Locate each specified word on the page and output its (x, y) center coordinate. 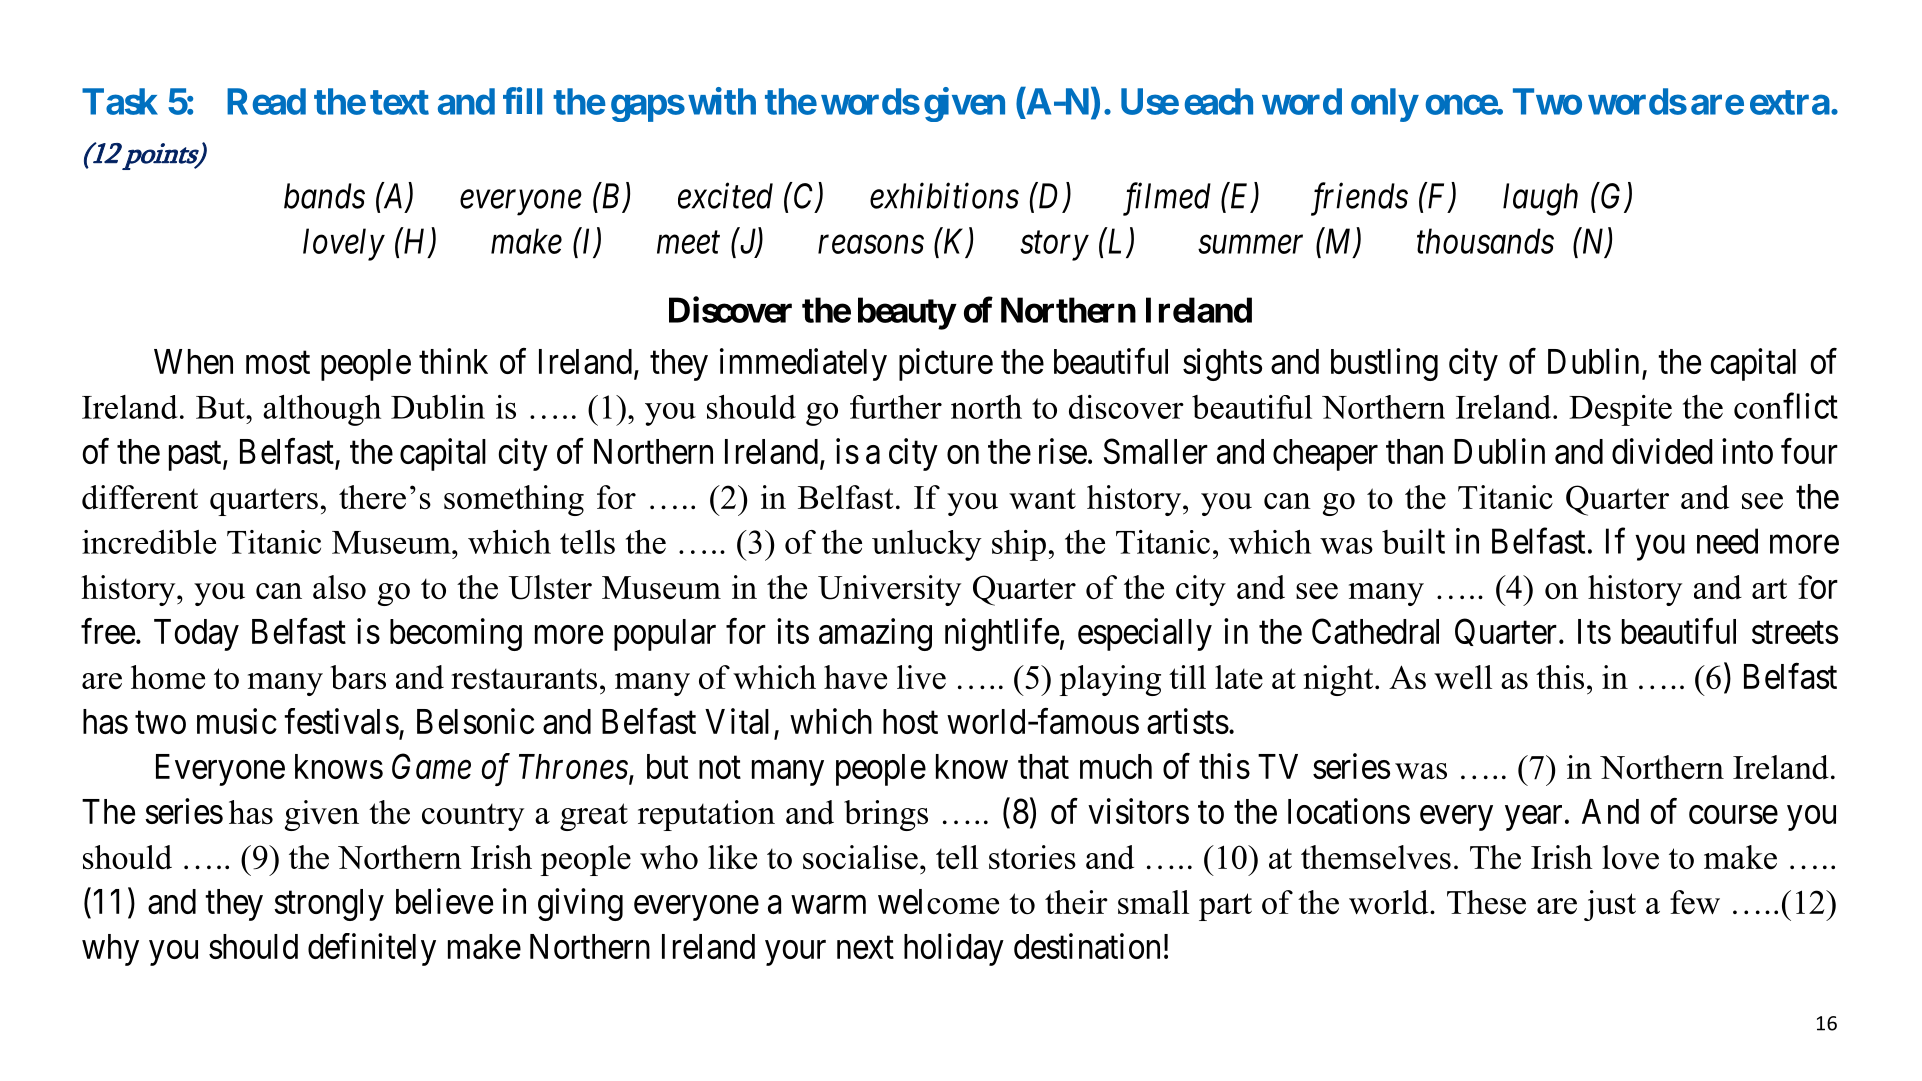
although (322, 410)
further (896, 407)
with (722, 101)
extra (1790, 102)
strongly (329, 905)
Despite (1620, 410)
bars (358, 677)
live (921, 677)
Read (266, 101)
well (1463, 677)
